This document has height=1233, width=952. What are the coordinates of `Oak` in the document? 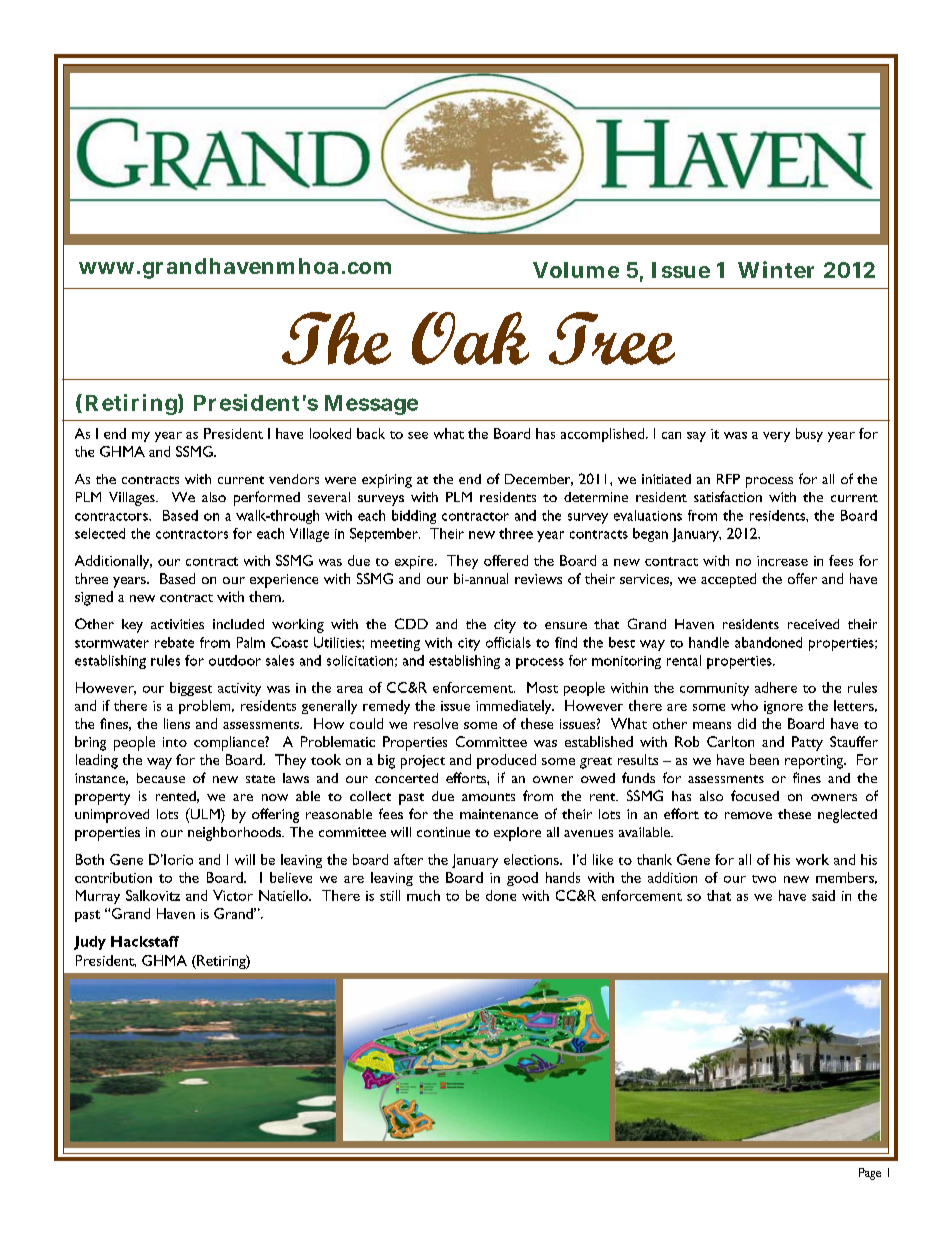 It's located at (470, 338).
